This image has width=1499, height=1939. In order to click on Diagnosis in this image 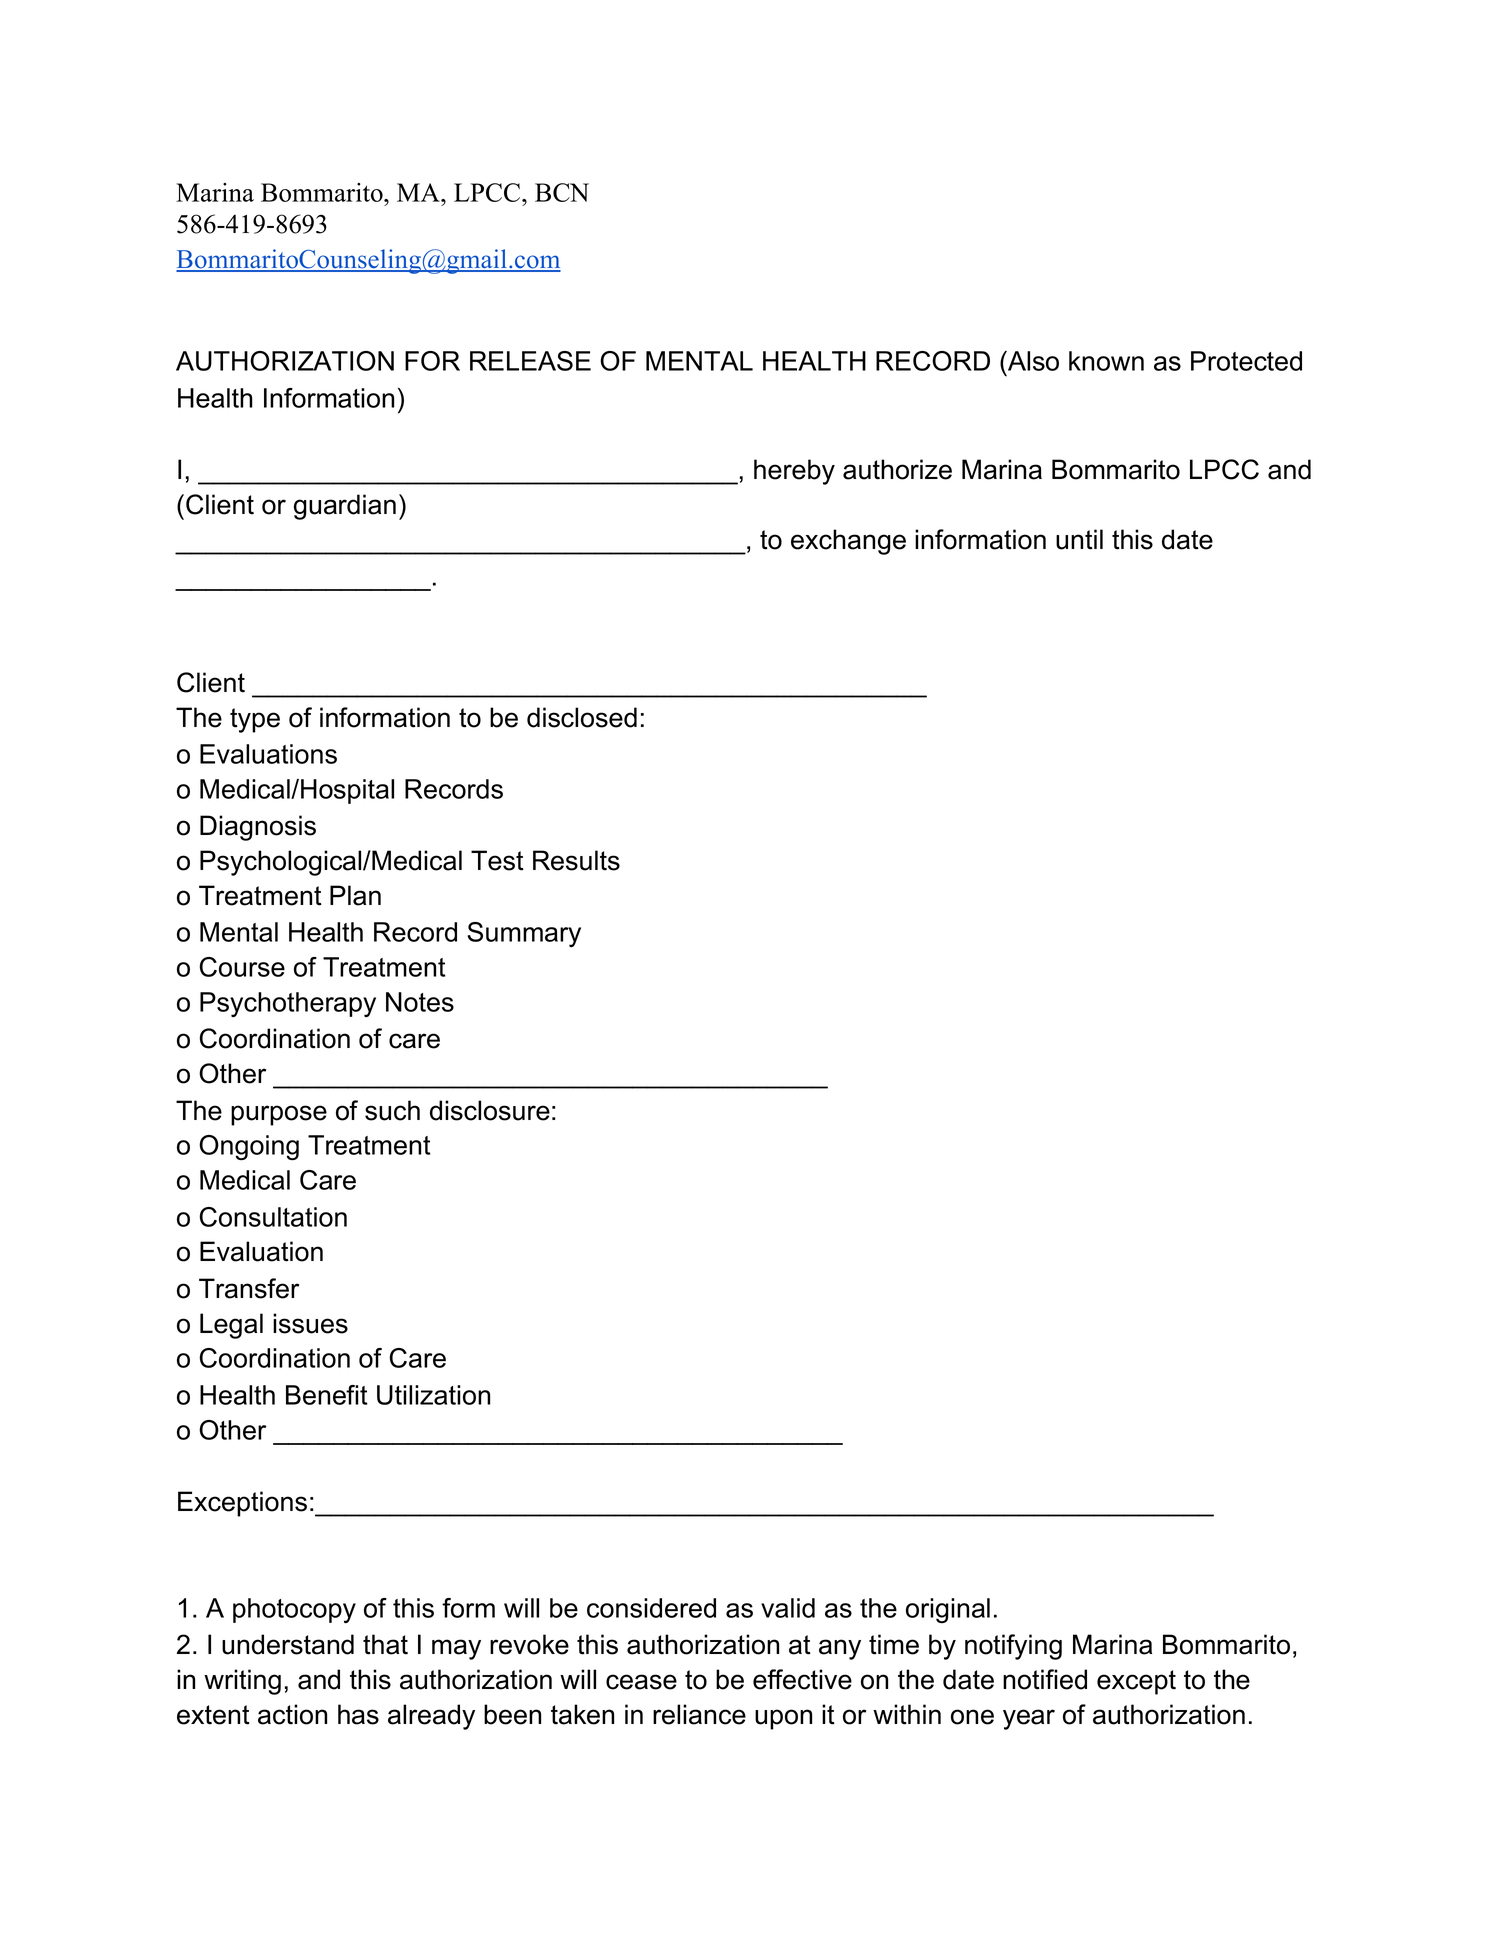, I will do `click(258, 828)`.
